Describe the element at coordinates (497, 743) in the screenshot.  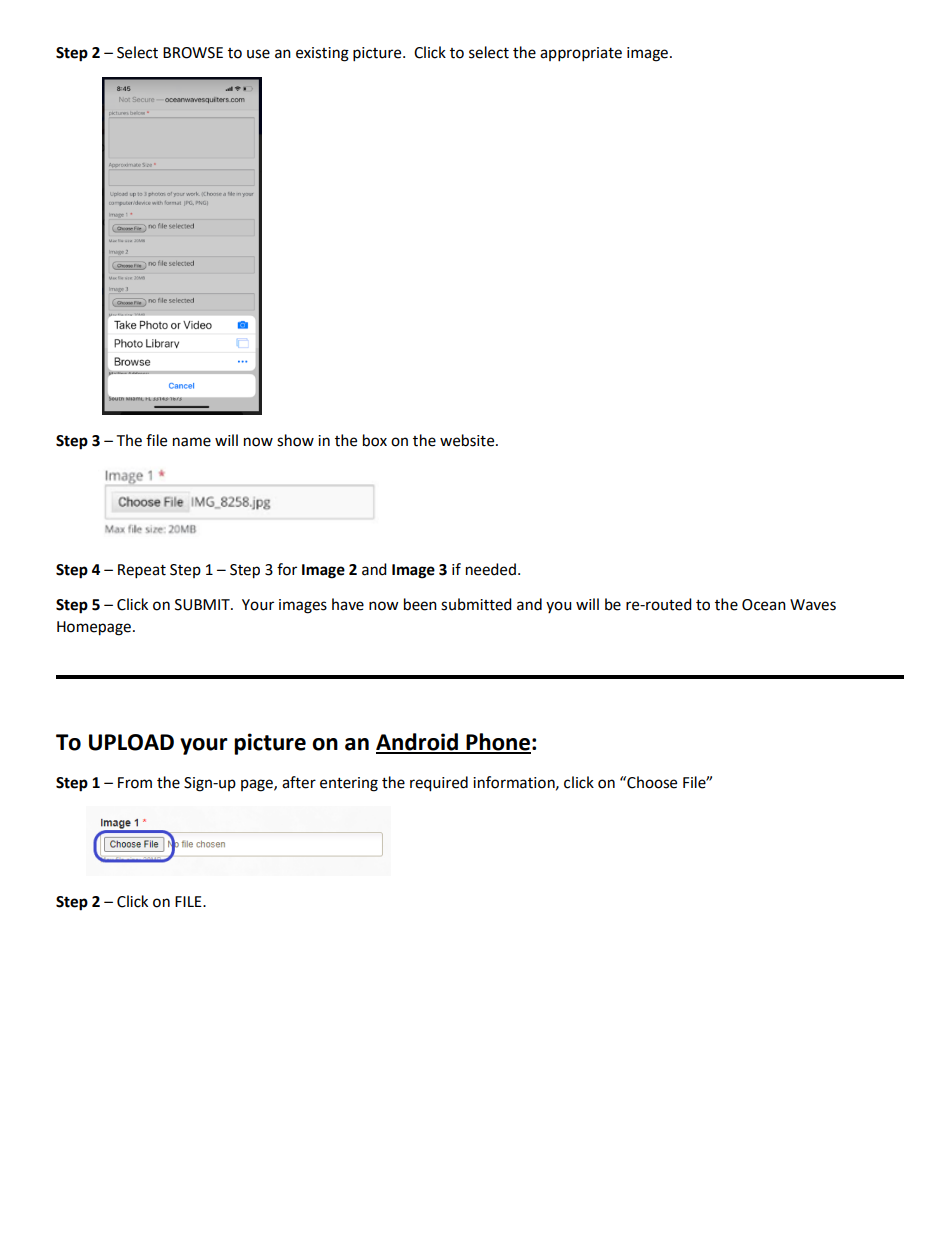
I see `Phone` at that location.
